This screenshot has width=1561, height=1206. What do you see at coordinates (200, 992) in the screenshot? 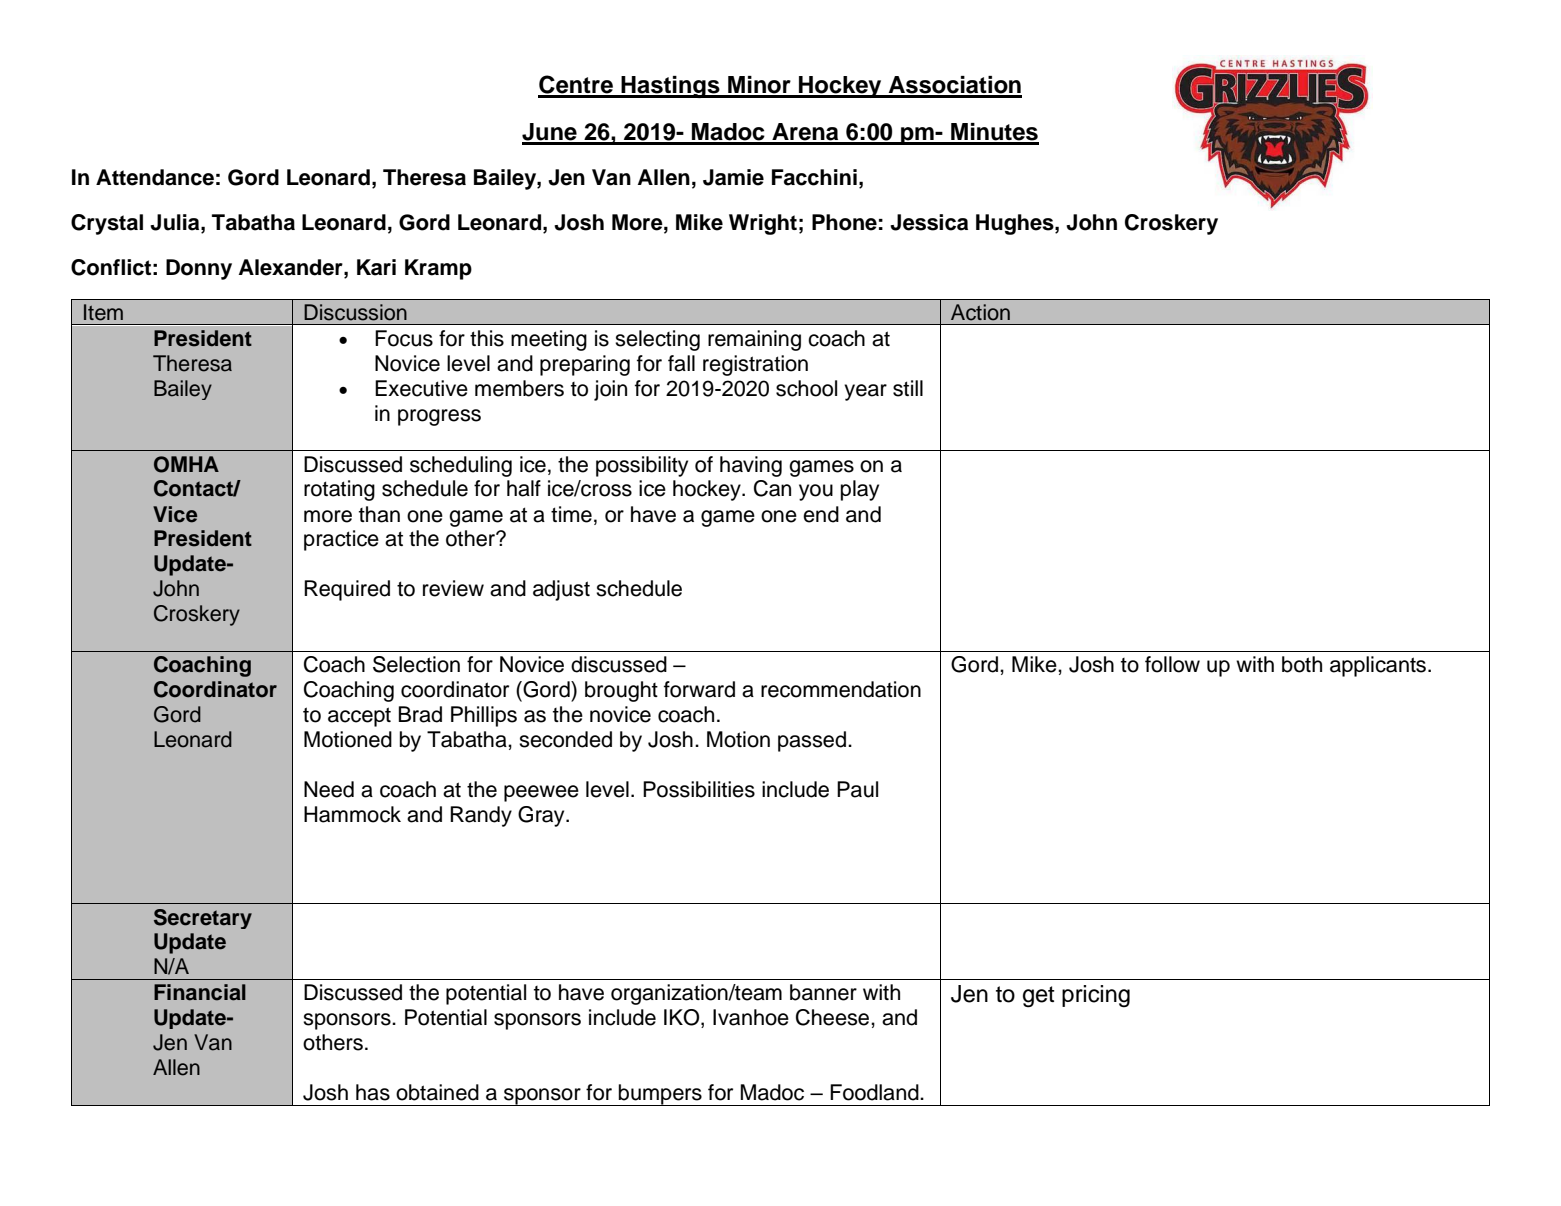
I see `Financial` at bounding box center [200, 992].
